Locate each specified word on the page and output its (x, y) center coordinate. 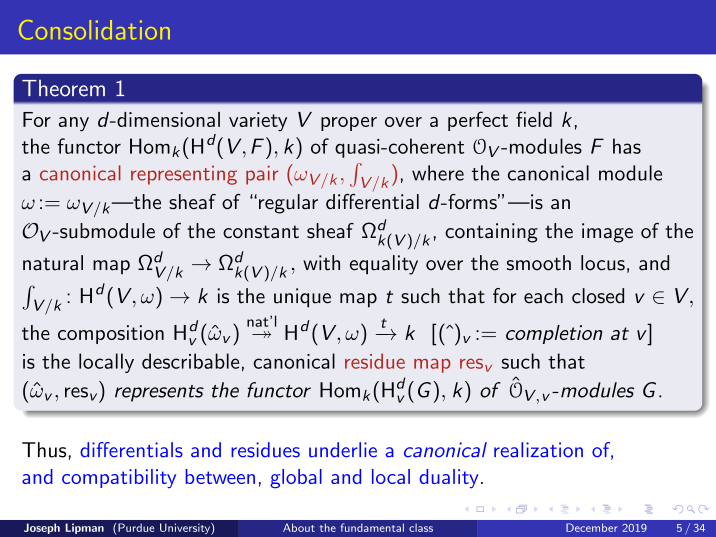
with (321, 263)
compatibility (119, 478)
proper (349, 124)
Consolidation (94, 30)
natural (53, 263)
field (534, 119)
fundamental (372, 527)
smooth (539, 263)
